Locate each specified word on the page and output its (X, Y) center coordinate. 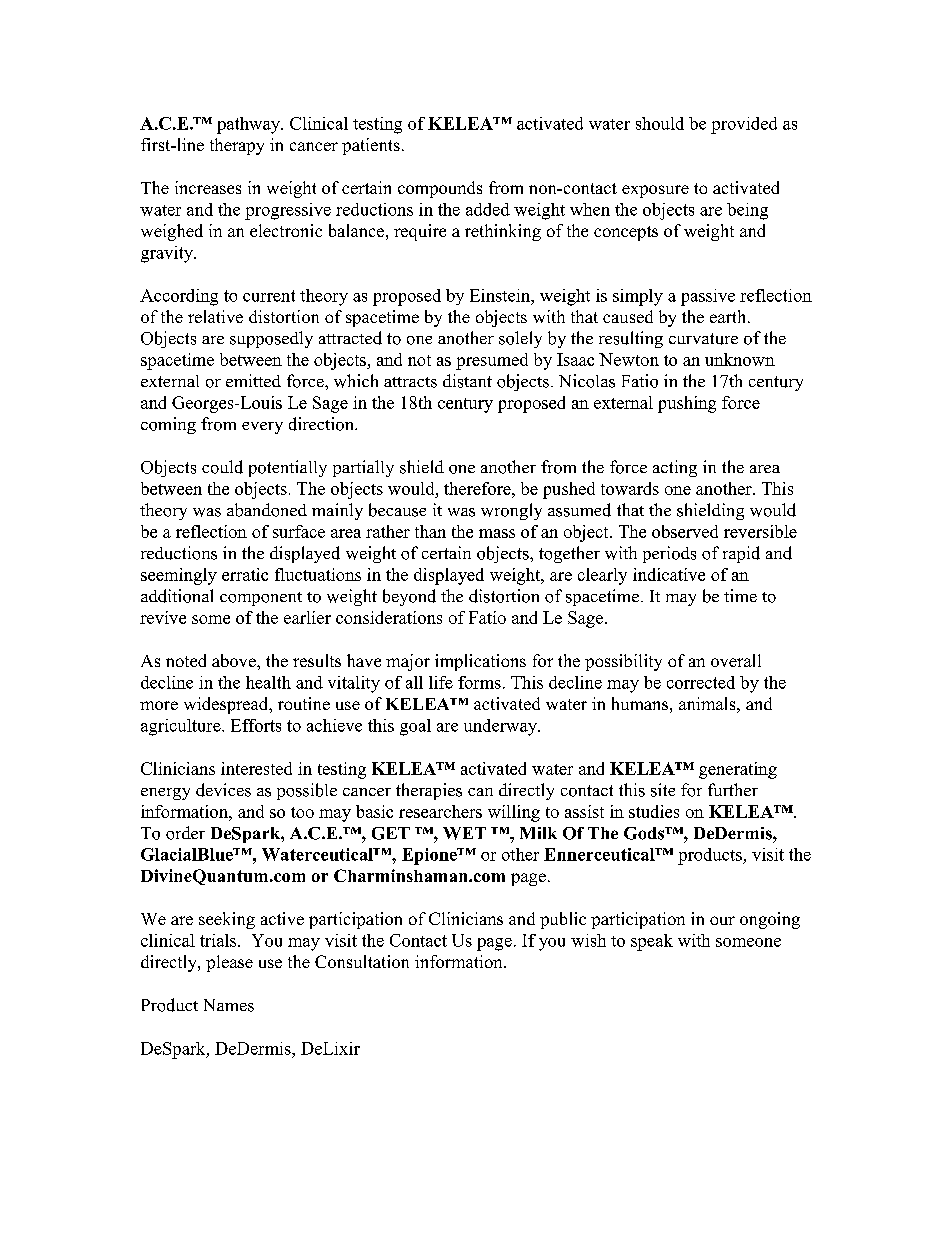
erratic (245, 574)
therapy (237, 146)
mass (497, 533)
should (660, 123)
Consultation (362, 961)
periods (669, 554)
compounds (440, 189)
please (229, 963)
